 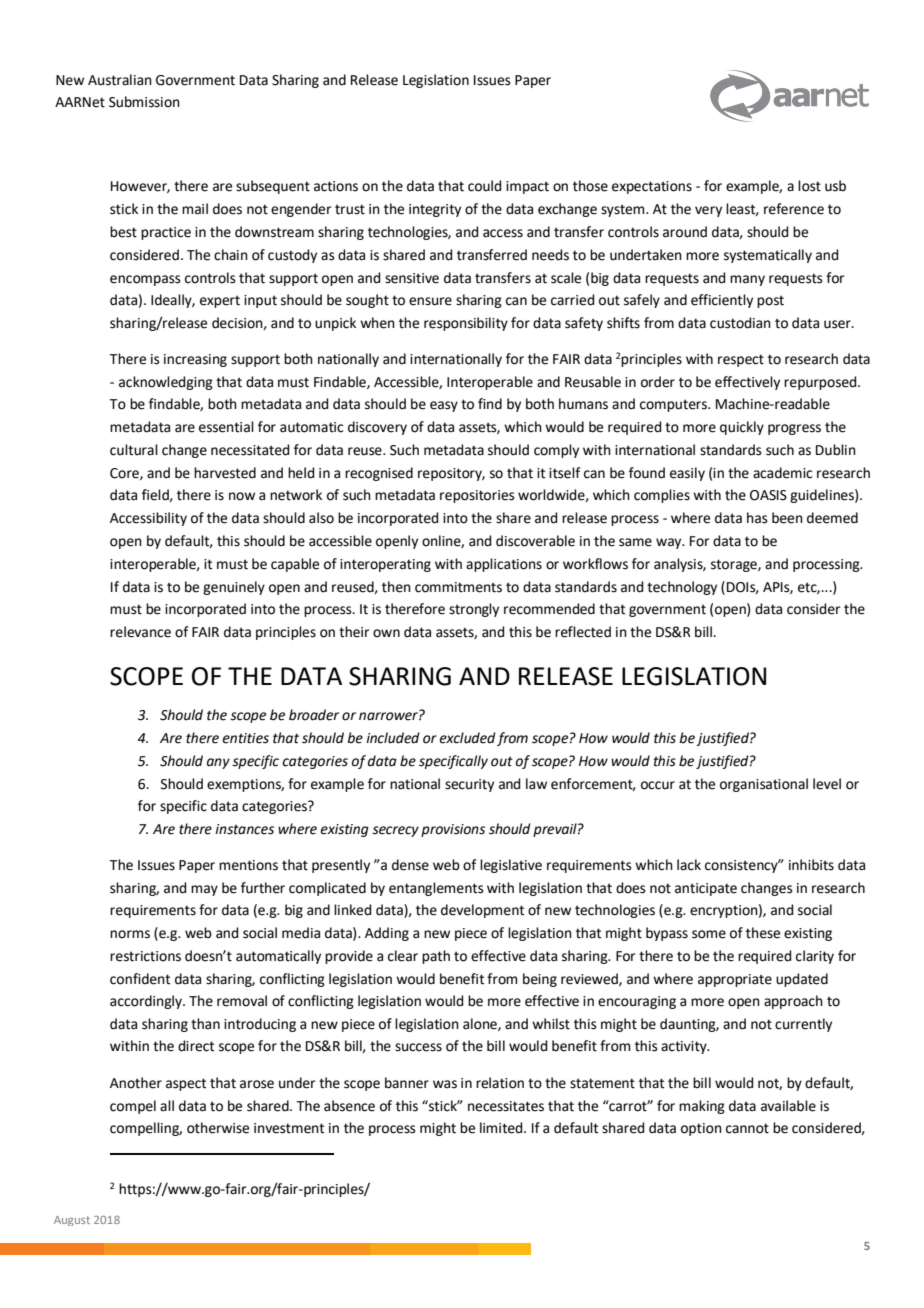 What do you see at coordinates (140, 632) in the screenshot?
I see `relevance` at bounding box center [140, 632].
